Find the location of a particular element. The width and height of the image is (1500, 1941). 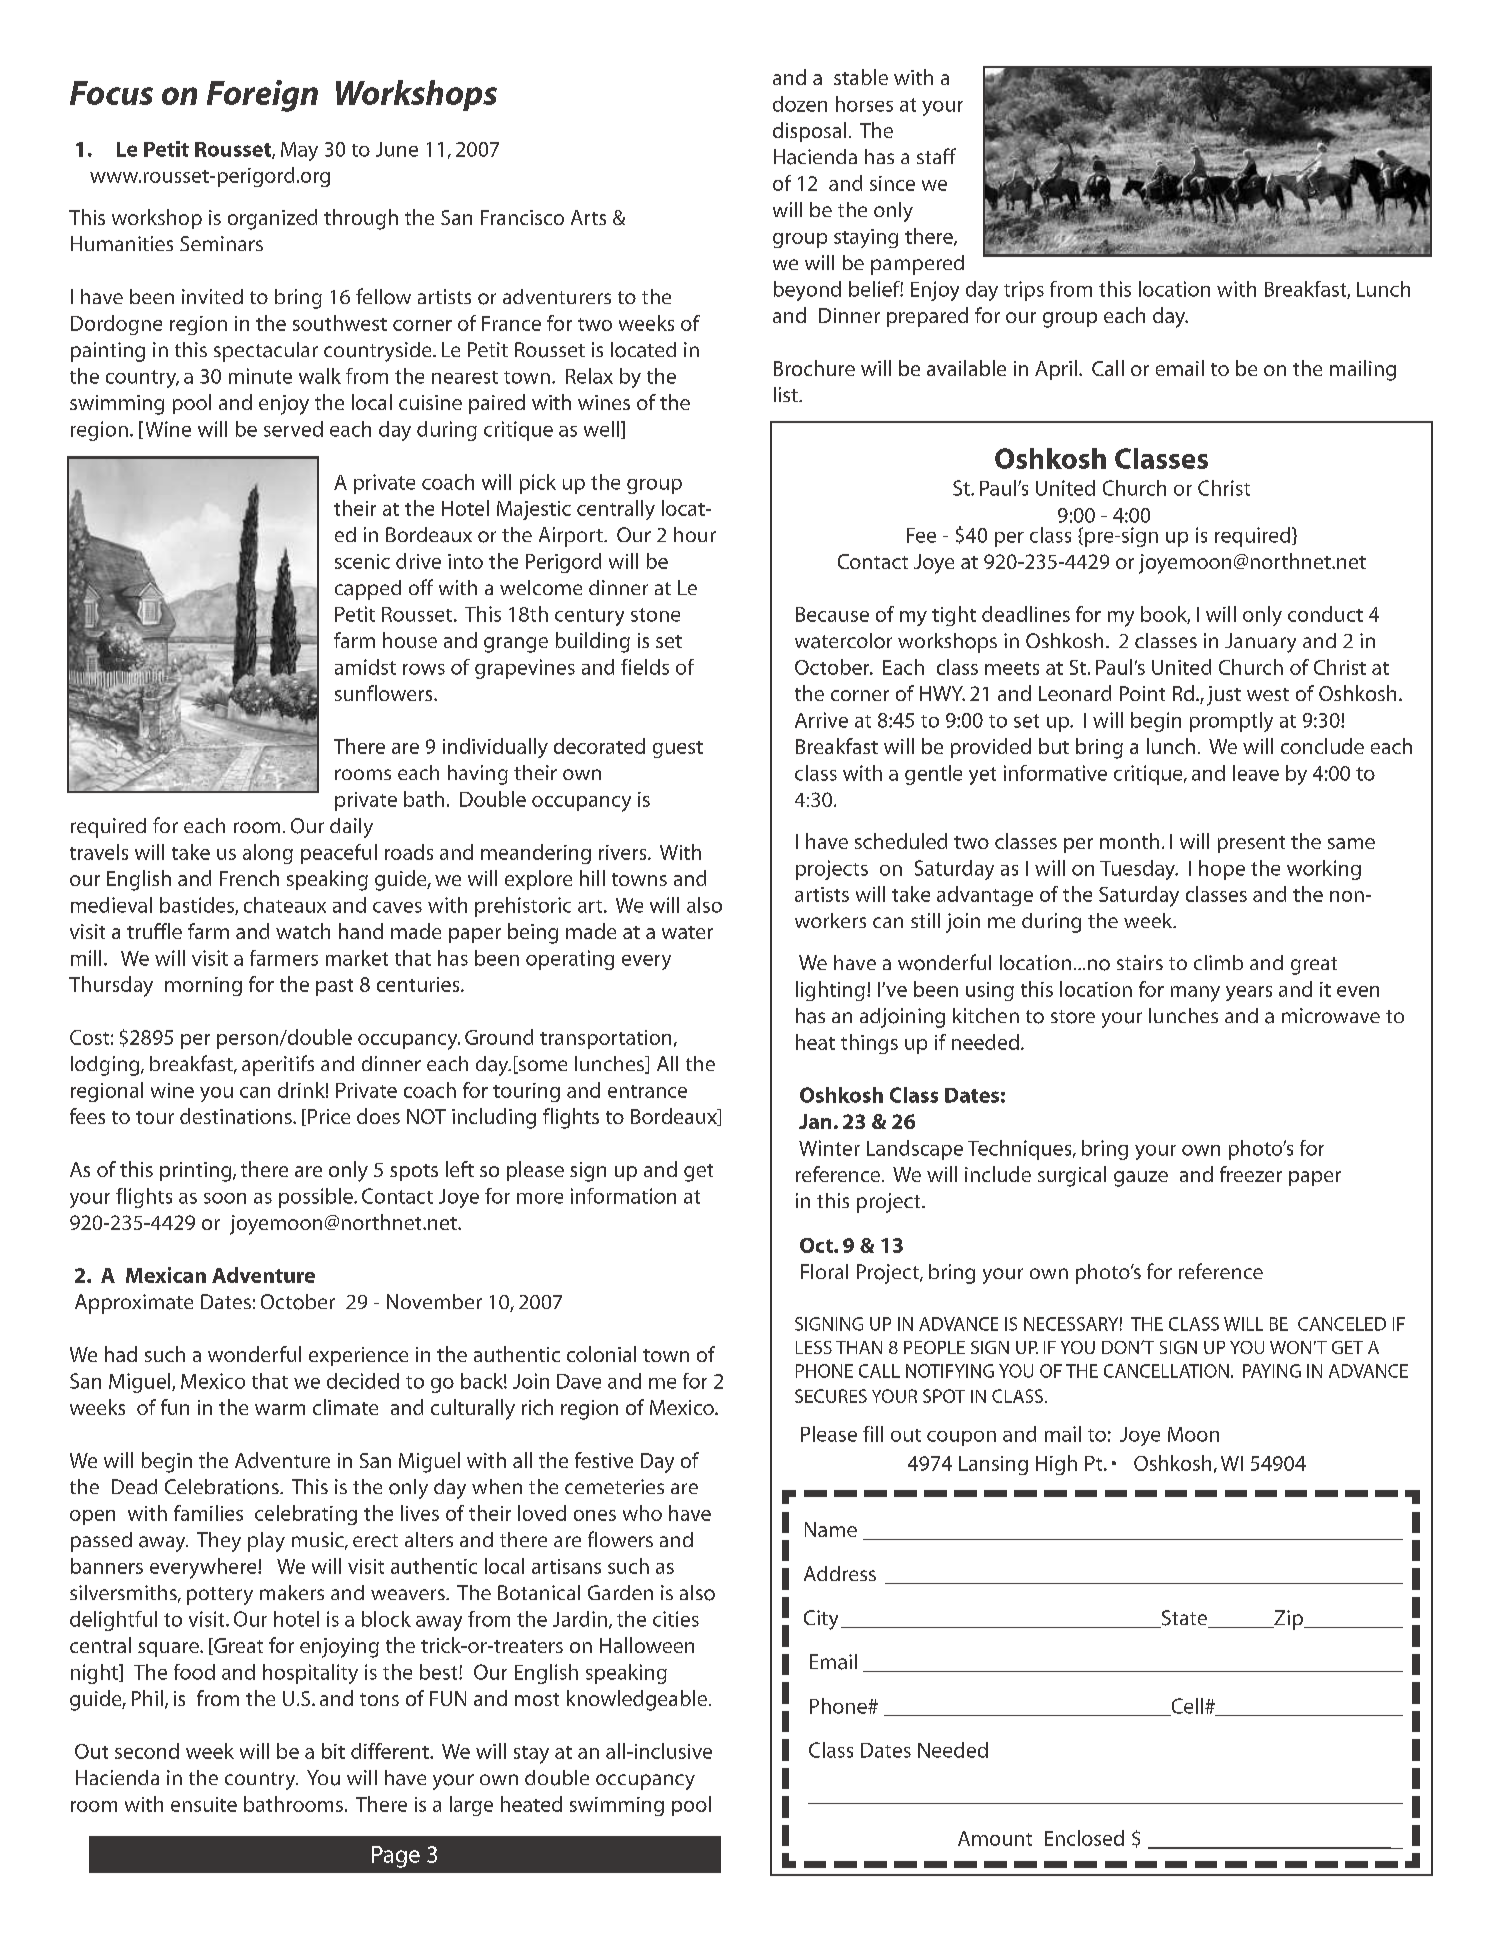

fields is located at coordinates (645, 667).
